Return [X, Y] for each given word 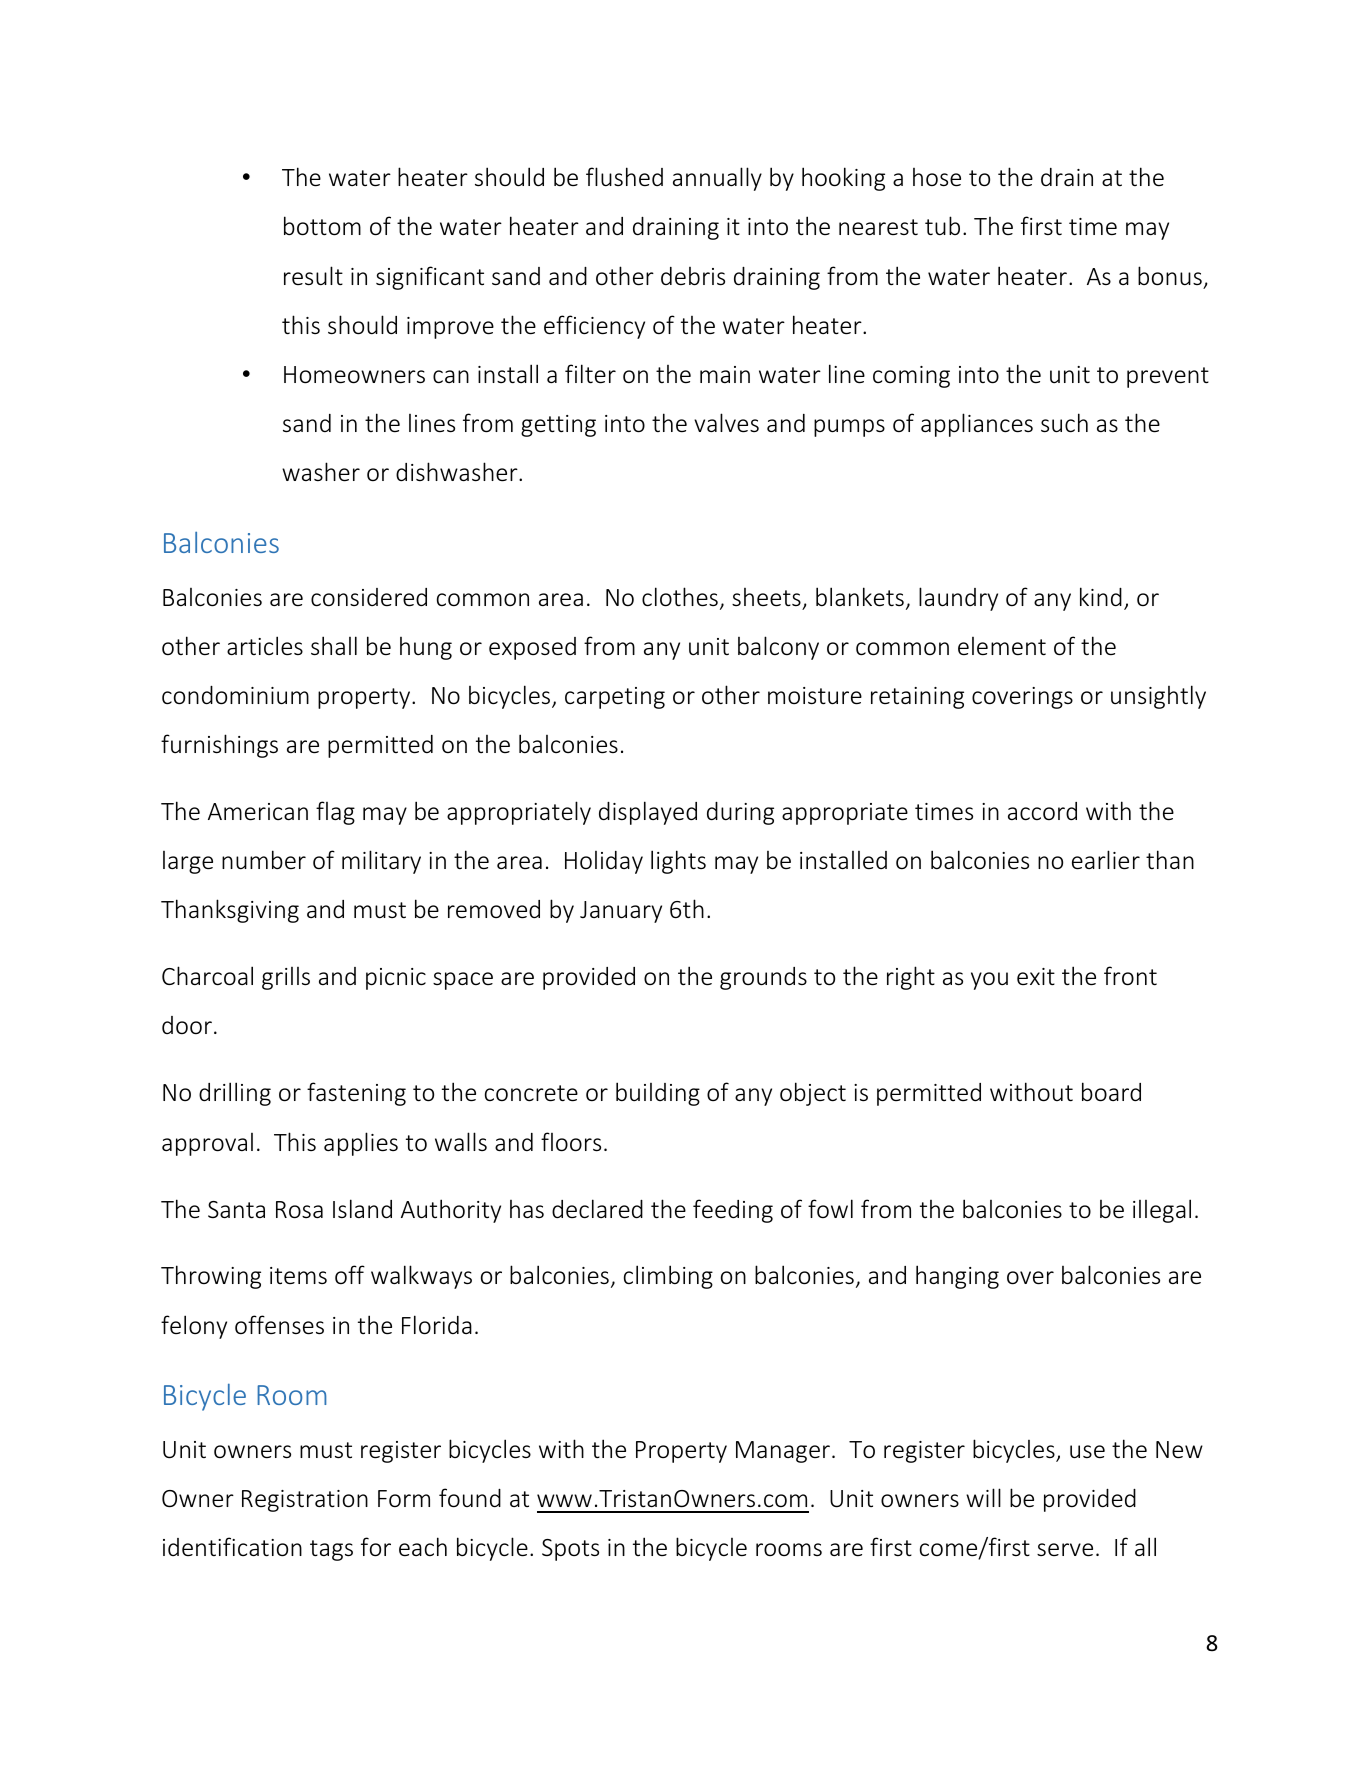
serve [1065, 1550]
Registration [305, 1501]
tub [942, 225]
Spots [570, 1550]
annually [717, 179]
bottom [322, 226]
